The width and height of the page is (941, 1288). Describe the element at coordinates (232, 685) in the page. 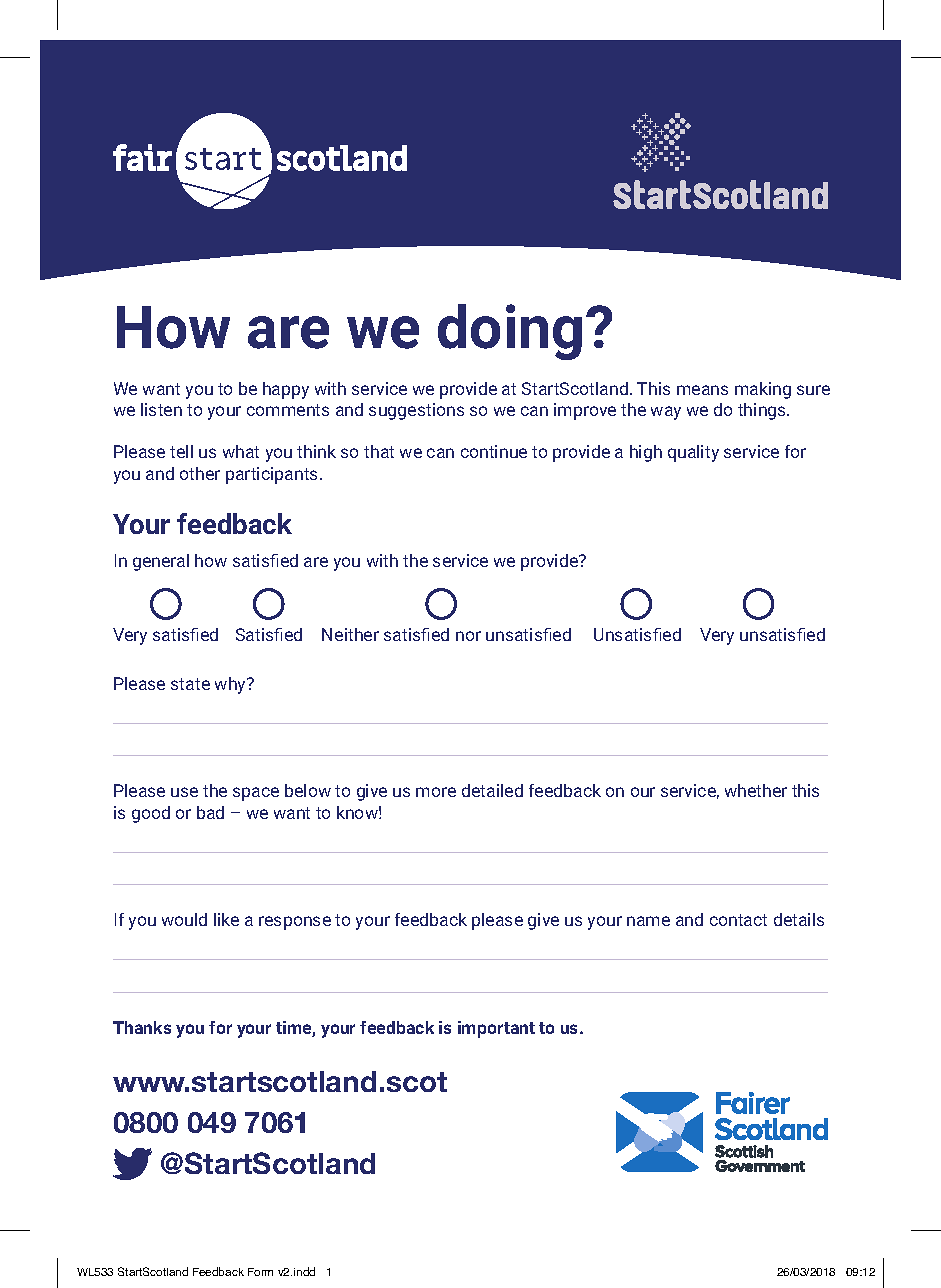

I see `why` at that location.
